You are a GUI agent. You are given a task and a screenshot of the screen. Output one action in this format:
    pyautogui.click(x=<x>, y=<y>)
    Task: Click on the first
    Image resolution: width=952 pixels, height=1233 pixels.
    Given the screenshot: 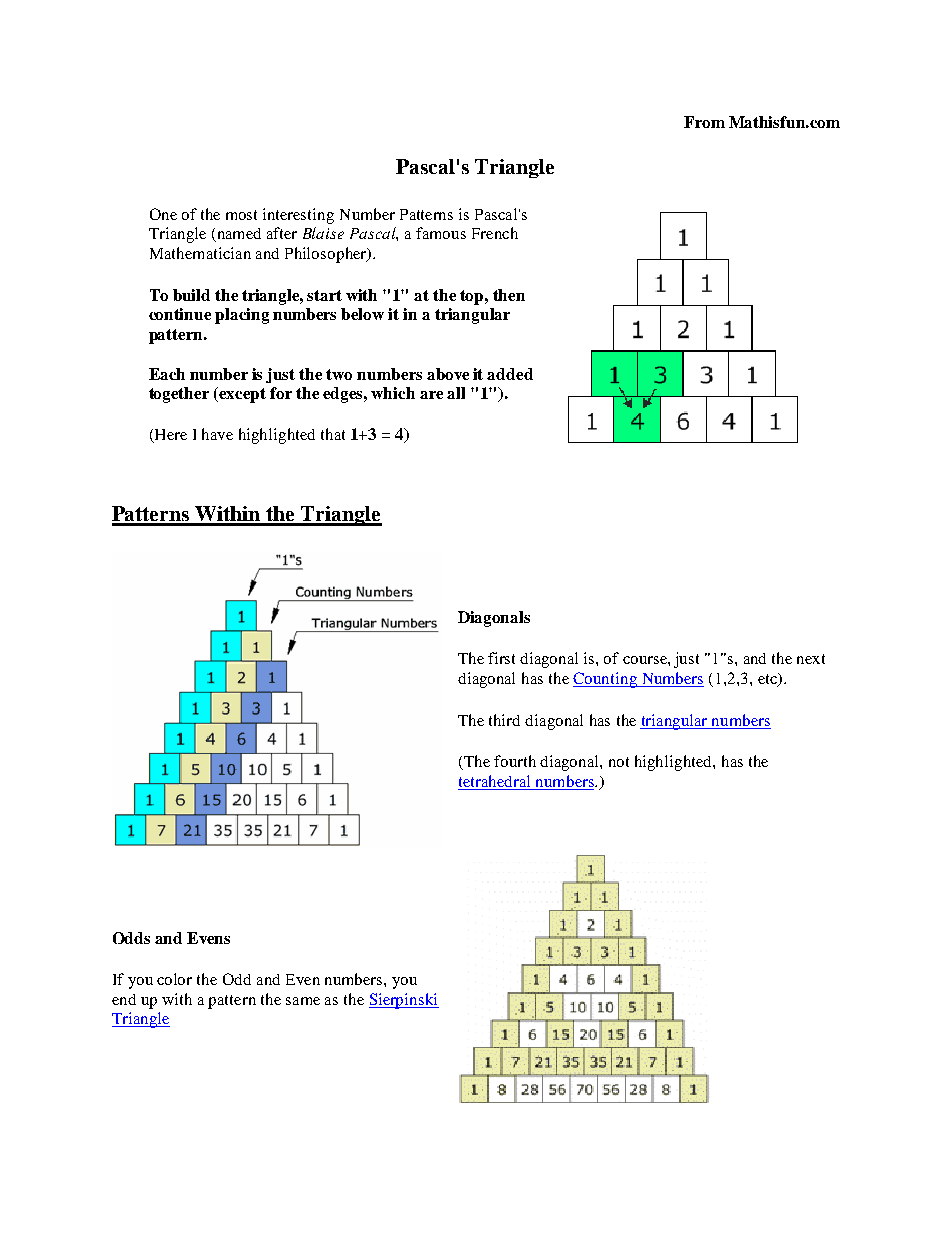 What is the action you would take?
    pyautogui.click(x=501, y=658)
